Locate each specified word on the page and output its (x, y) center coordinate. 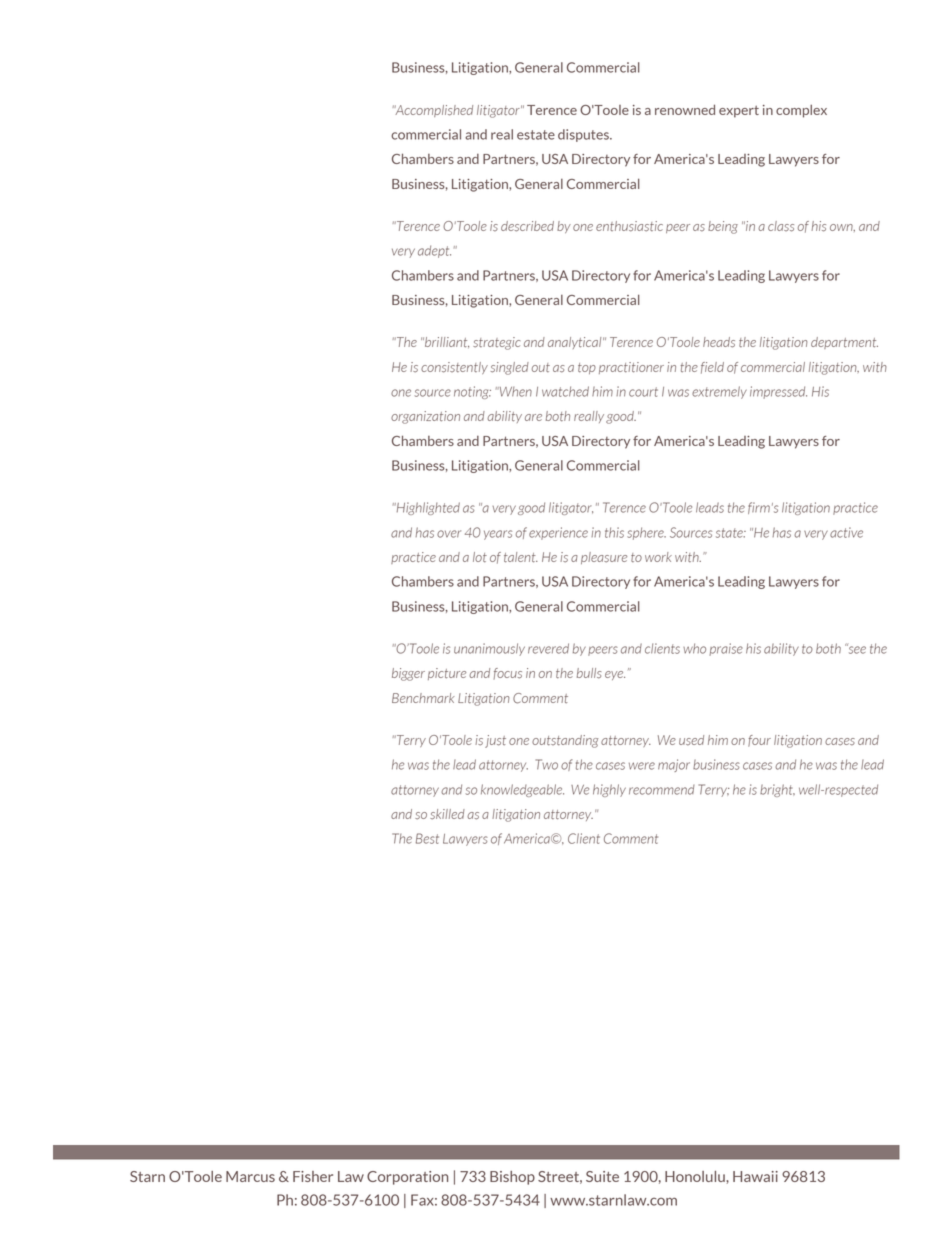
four (759, 741)
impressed (778, 392)
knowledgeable (522, 790)
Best (427, 838)
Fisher (313, 1176)
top (587, 368)
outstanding (565, 741)
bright (777, 790)
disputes (584, 135)
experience (558, 533)
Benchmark (423, 698)
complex (801, 111)
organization (425, 417)
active (846, 532)
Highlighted (427, 508)
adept (434, 251)
